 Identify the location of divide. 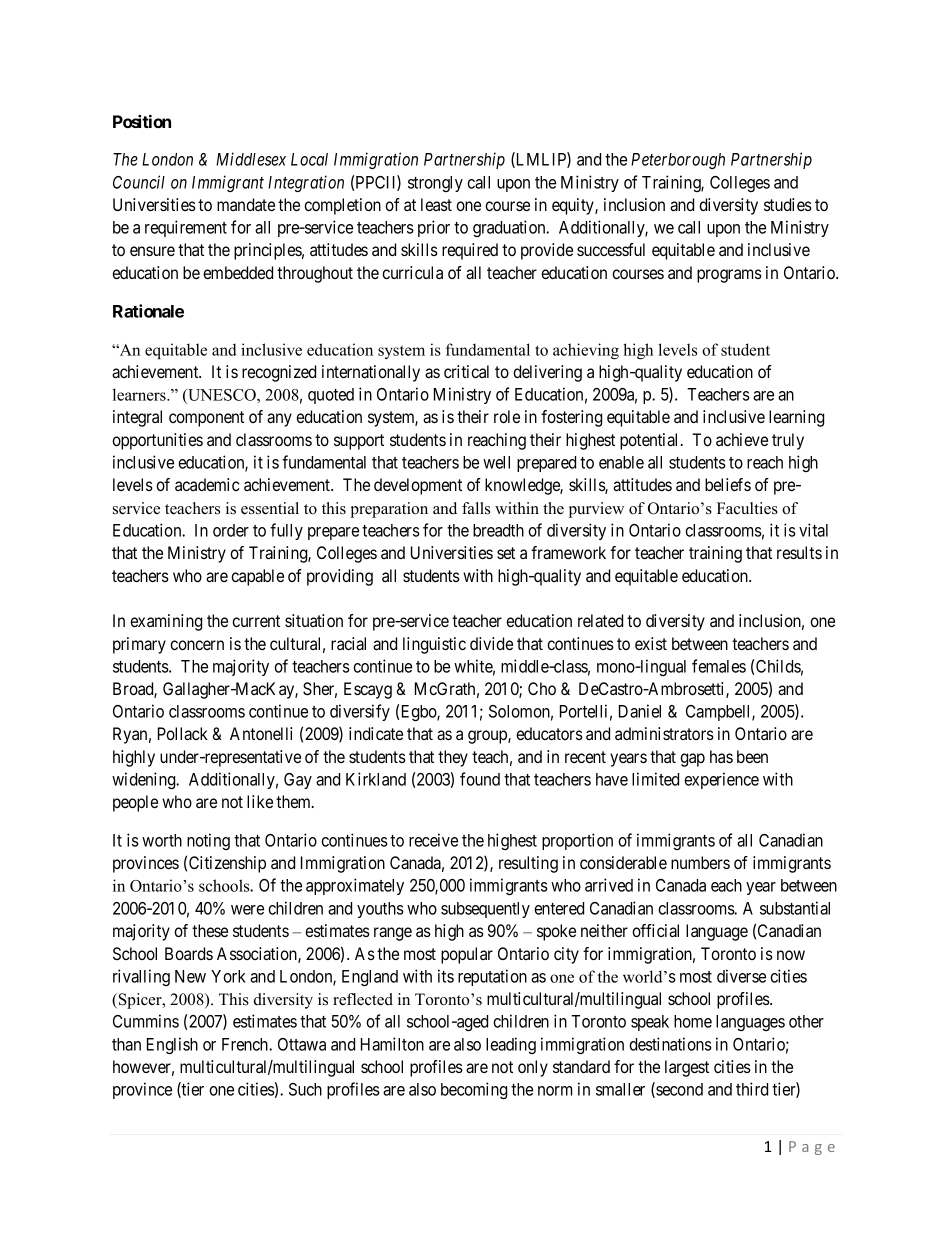
(491, 643).
